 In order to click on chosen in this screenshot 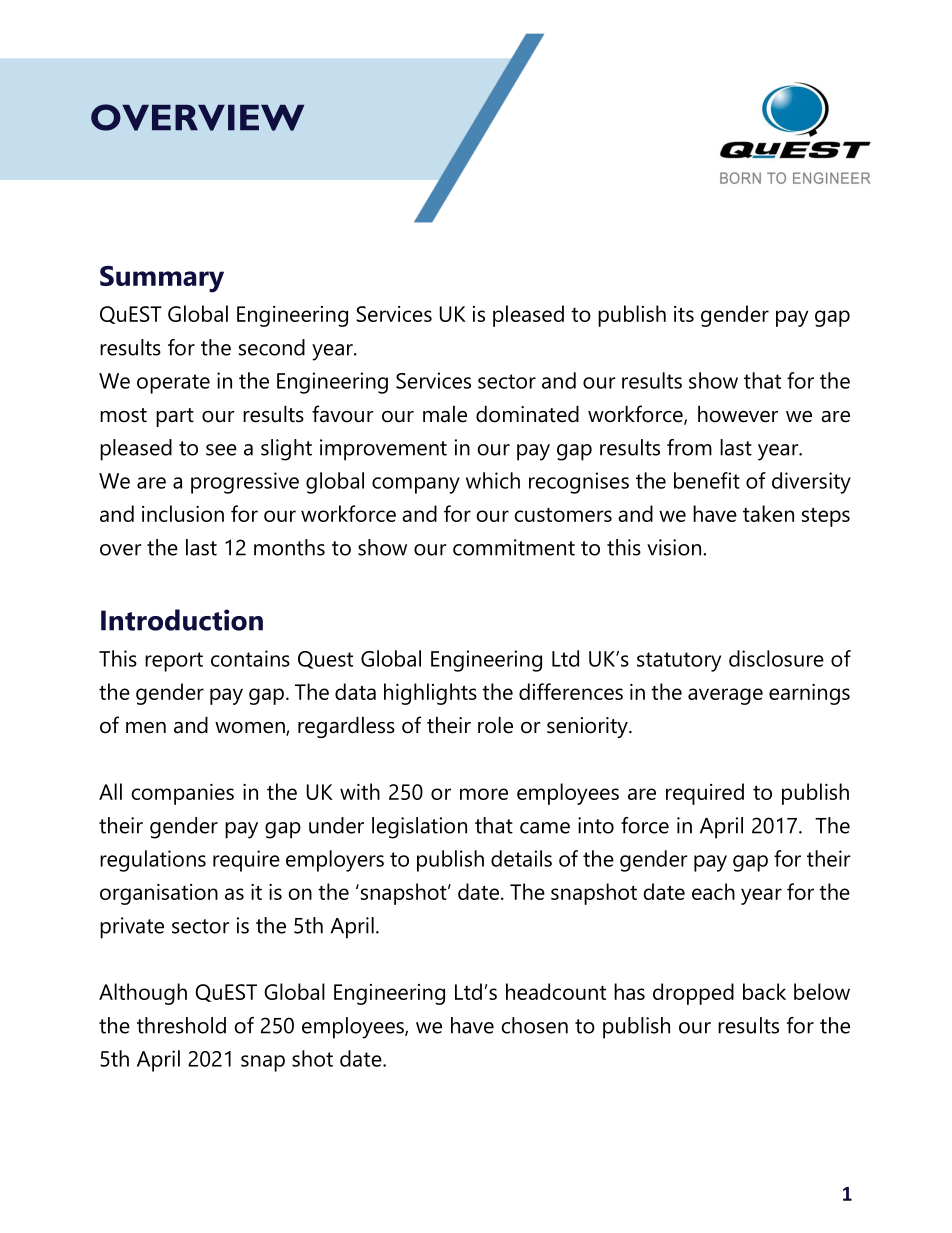, I will do `click(535, 1025)`.
